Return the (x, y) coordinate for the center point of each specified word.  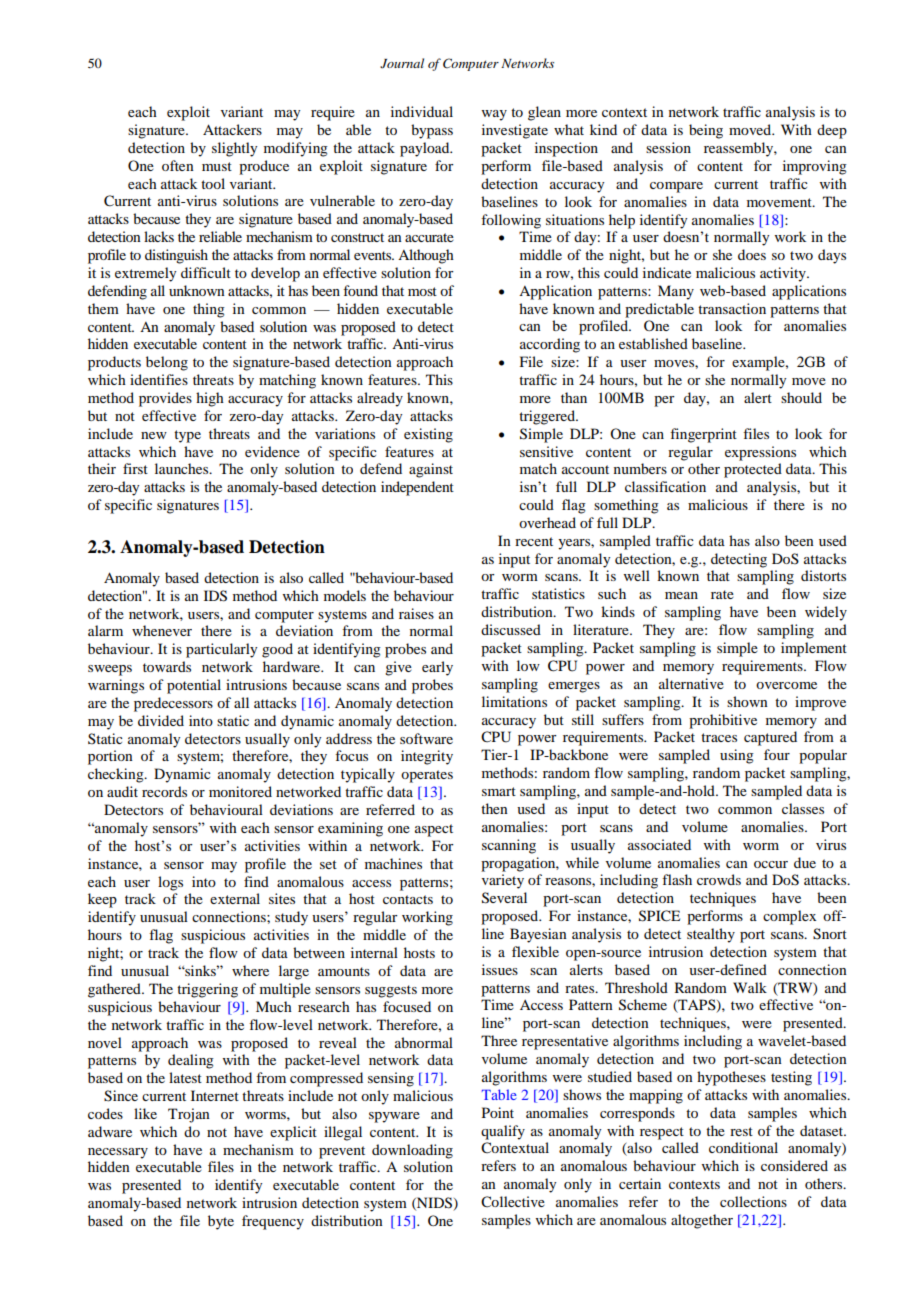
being (706, 131)
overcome (786, 685)
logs (170, 883)
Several (504, 898)
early (437, 668)
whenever (162, 630)
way (494, 115)
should (801, 397)
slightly (234, 149)
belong (167, 363)
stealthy (711, 935)
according (550, 345)
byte (221, 1222)
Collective (513, 1202)
